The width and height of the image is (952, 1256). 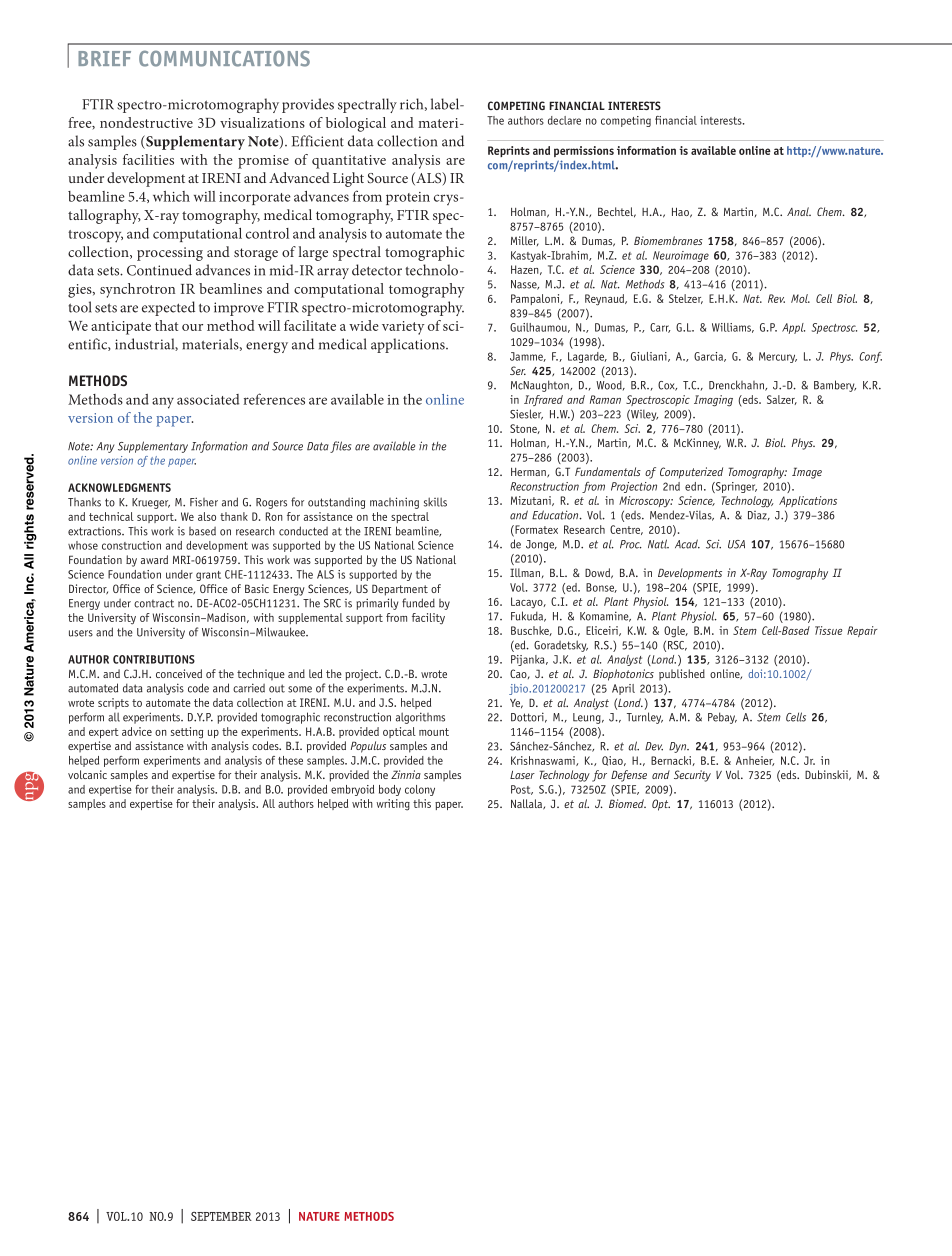 I want to click on volcanic, so click(x=87, y=774).
